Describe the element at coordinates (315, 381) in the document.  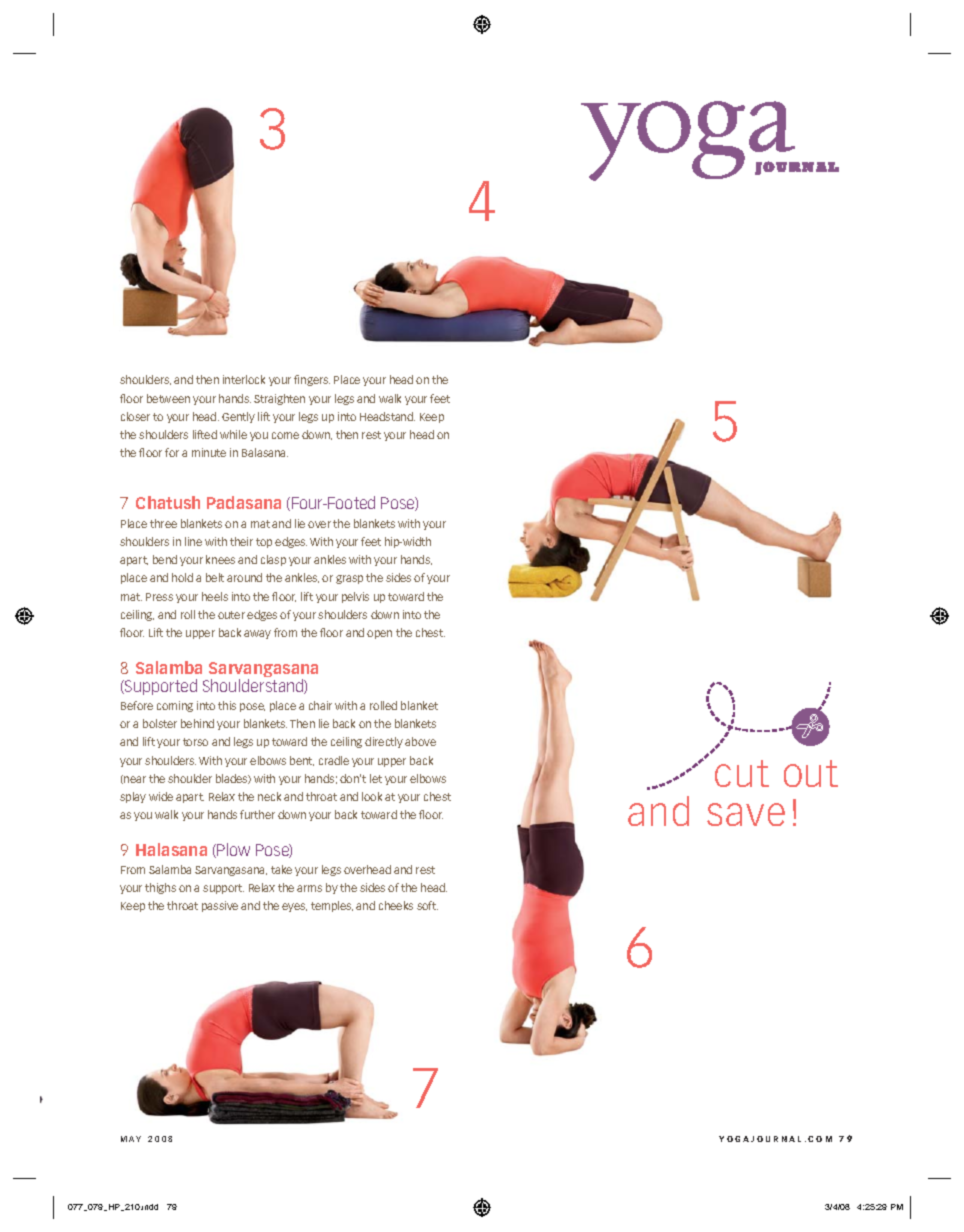
I see `ngers` at that location.
